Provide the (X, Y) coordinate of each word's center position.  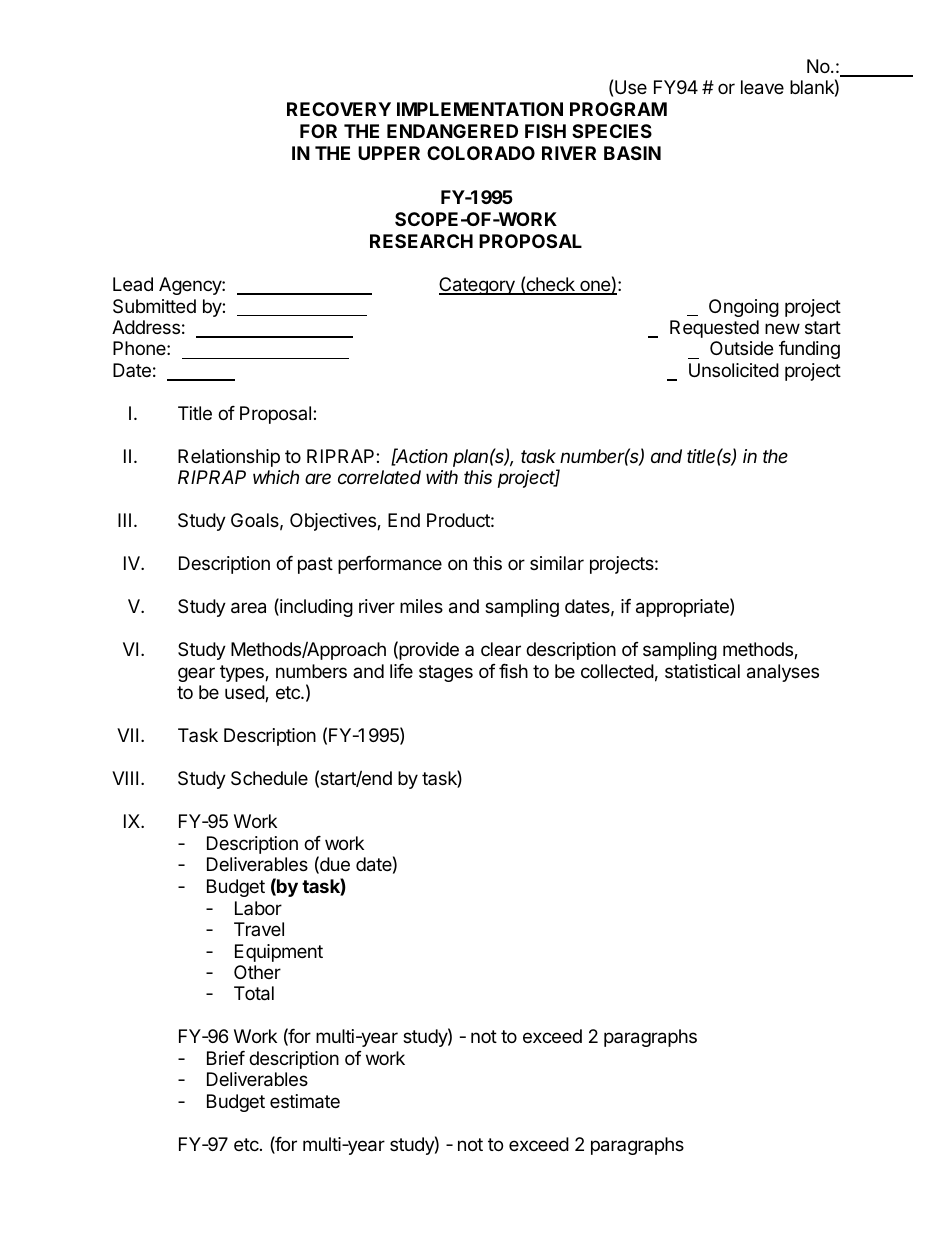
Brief (226, 1058)
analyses (783, 673)
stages (446, 673)
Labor (258, 908)
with (442, 477)
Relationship (229, 458)
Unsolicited (734, 370)
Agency (191, 286)
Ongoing (744, 308)
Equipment (279, 953)
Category (478, 286)
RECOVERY (339, 109)
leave (762, 87)
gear (196, 674)
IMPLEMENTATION (480, 109)
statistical (702, 671)
